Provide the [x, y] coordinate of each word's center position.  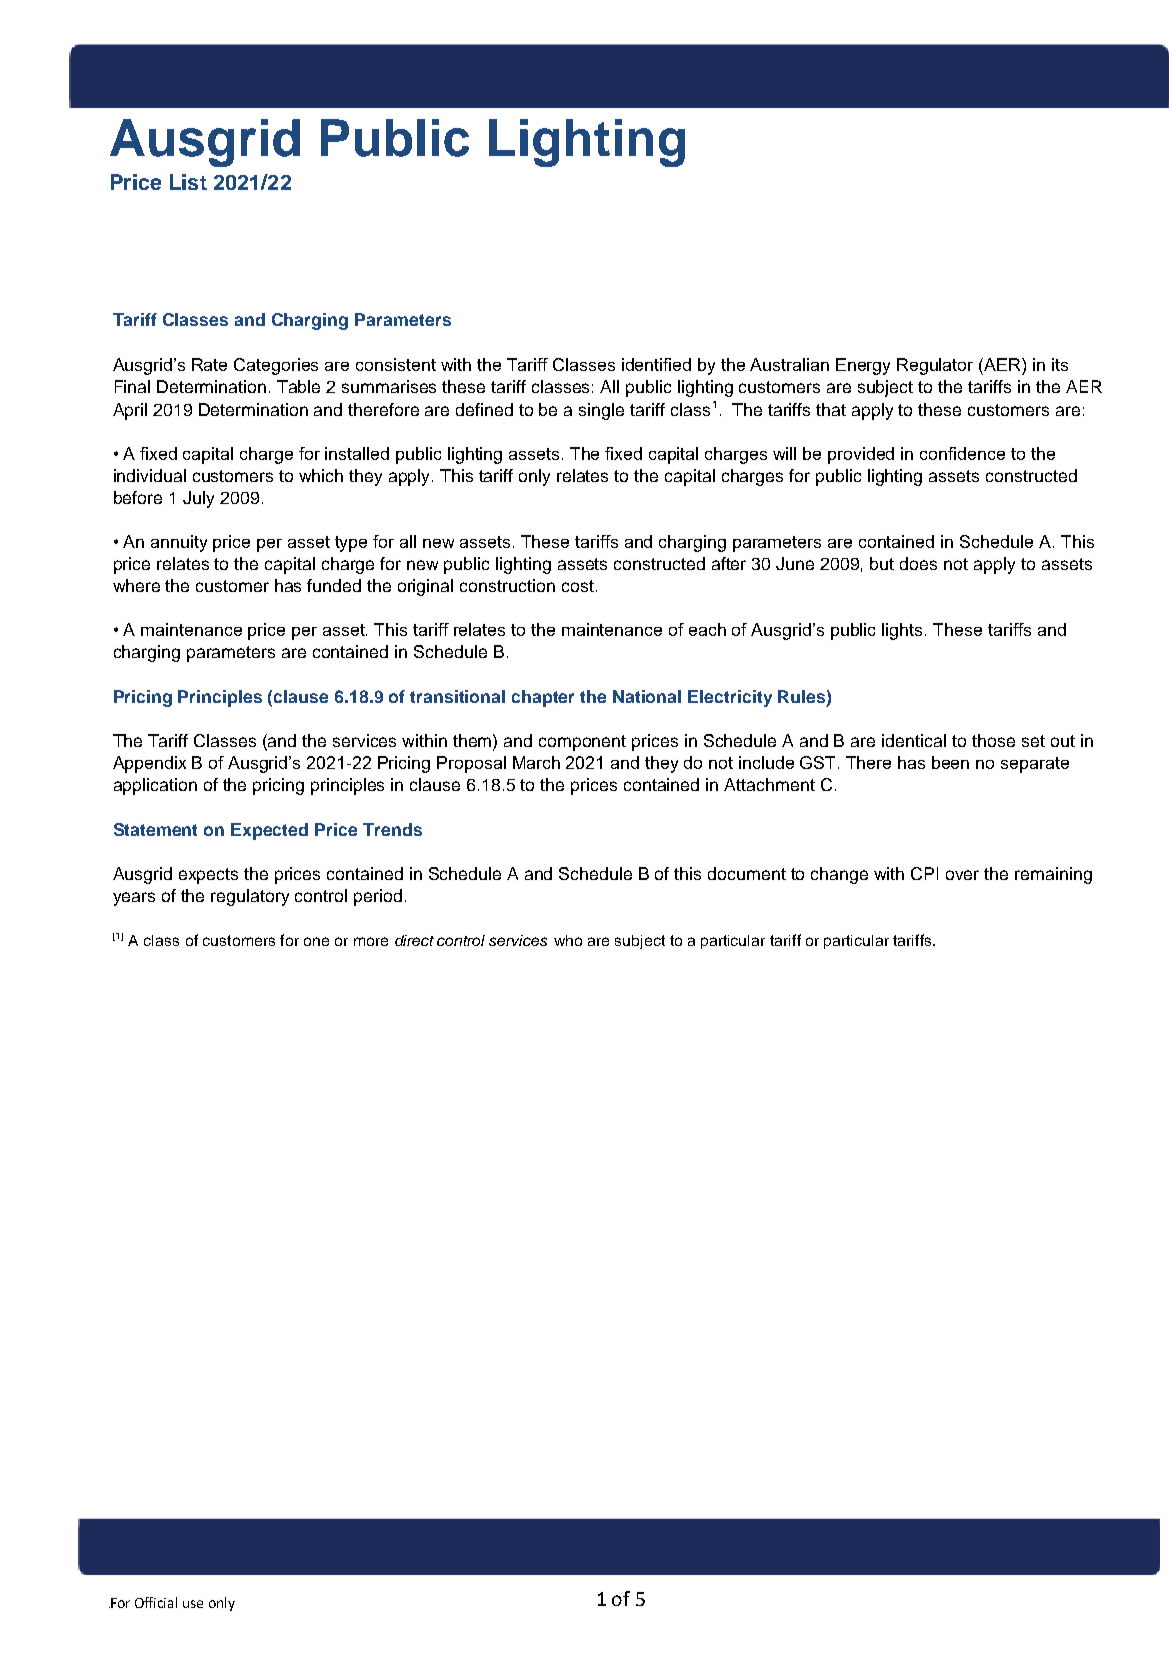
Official [156, 1602]
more [371, 941]
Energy [863, 366]
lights [904, 631]
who [568, 940]
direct [414, 940]
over [962, 875]
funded [334, 585]
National [647, 696]
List [188, 182]
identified [656, 364]
